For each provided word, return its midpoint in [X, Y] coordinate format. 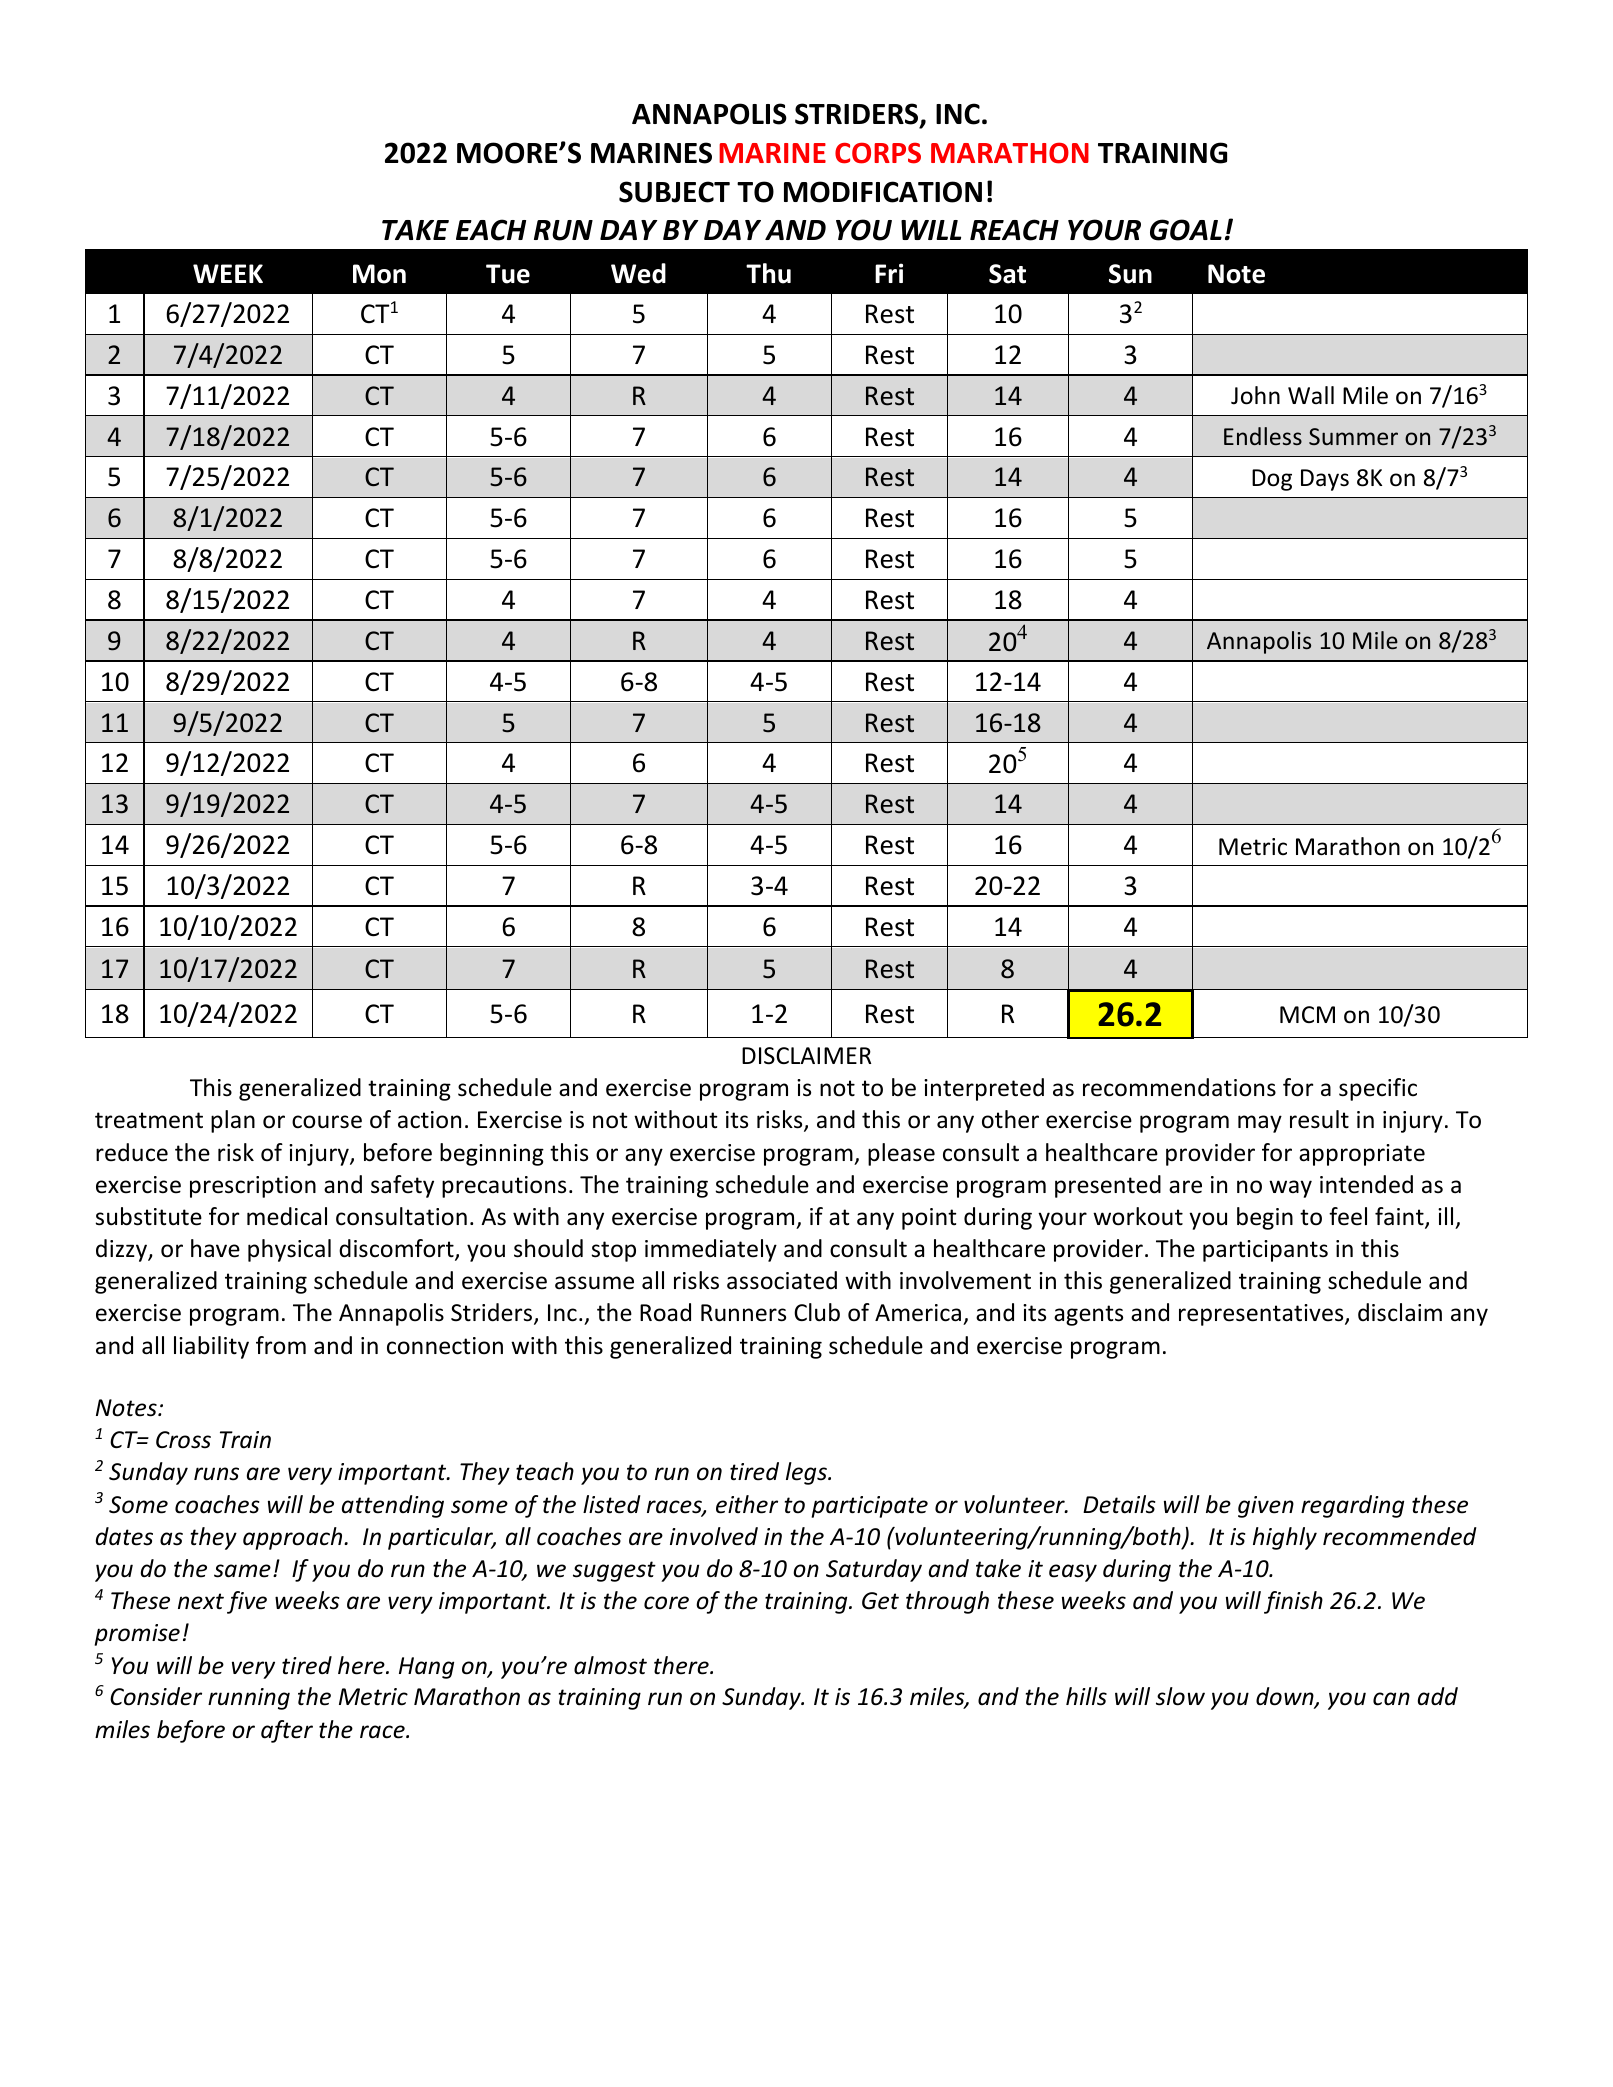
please [901, 1154]
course [327, 1122]
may [1260, 1124]
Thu [768, 273]
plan [233, 1121]
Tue [508, 274]
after [287, 1731]
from [281, 1345]
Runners [743, 1313]
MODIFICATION [883, 192]
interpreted [984, 1089]
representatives [1262, 1315]
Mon [379, 274]
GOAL [1186, 230]
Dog [1272, 480]
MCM [1307, 1014]
